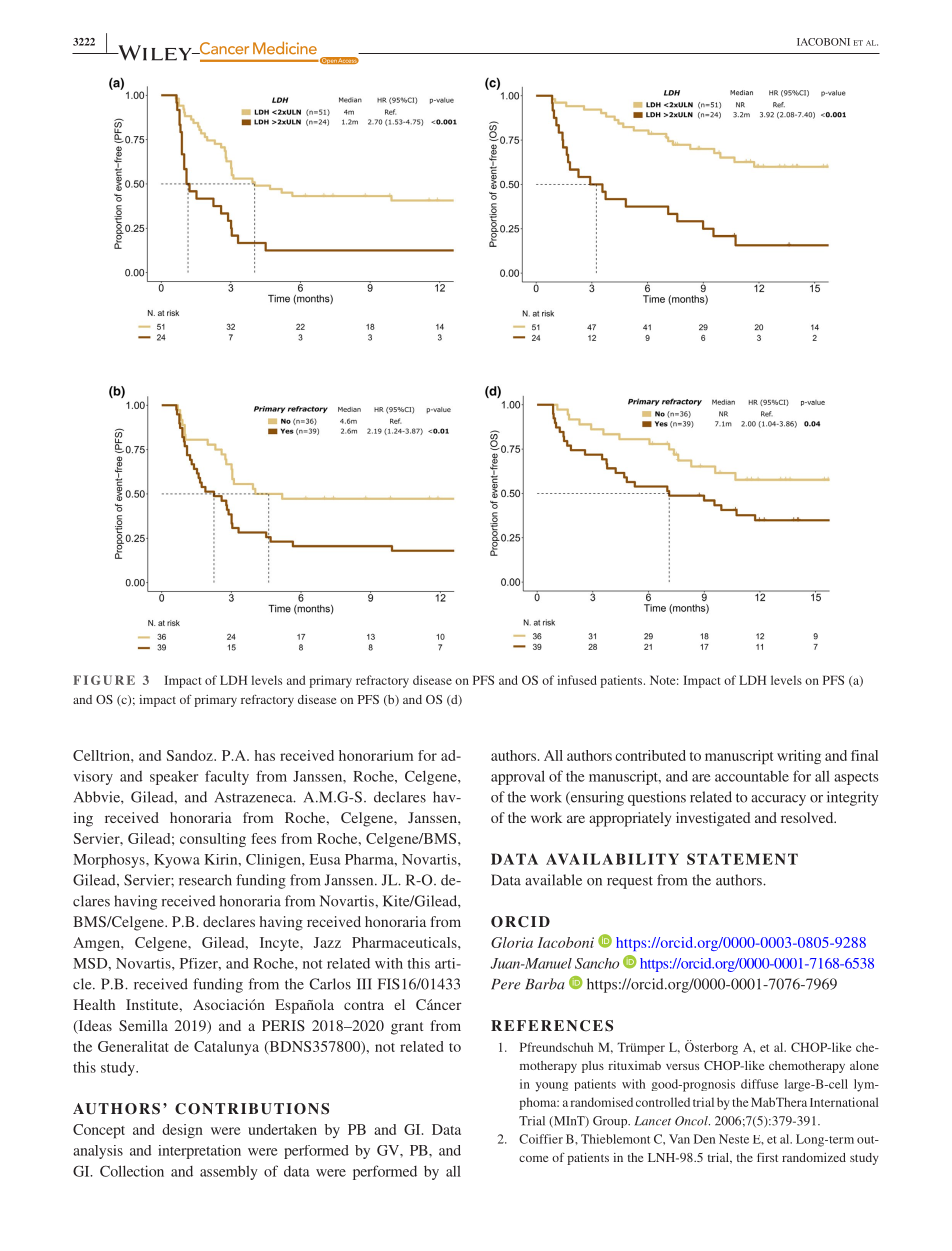 This image has width=952, height=1251. Describe the element at coordinates (191, 755) in the image. I see `Sandoz` at that location.
